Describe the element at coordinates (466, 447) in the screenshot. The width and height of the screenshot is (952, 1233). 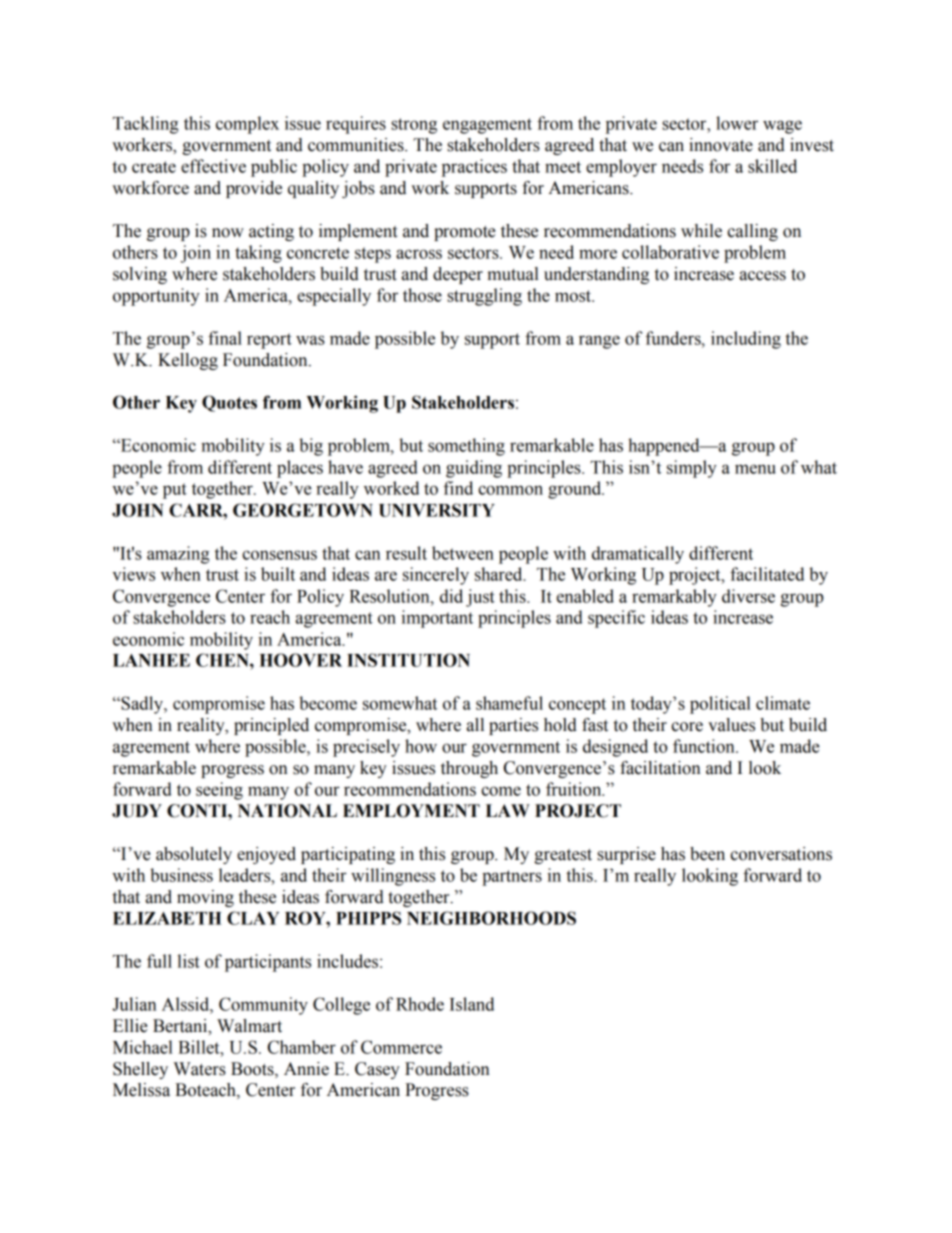
I see `something` at that location.
